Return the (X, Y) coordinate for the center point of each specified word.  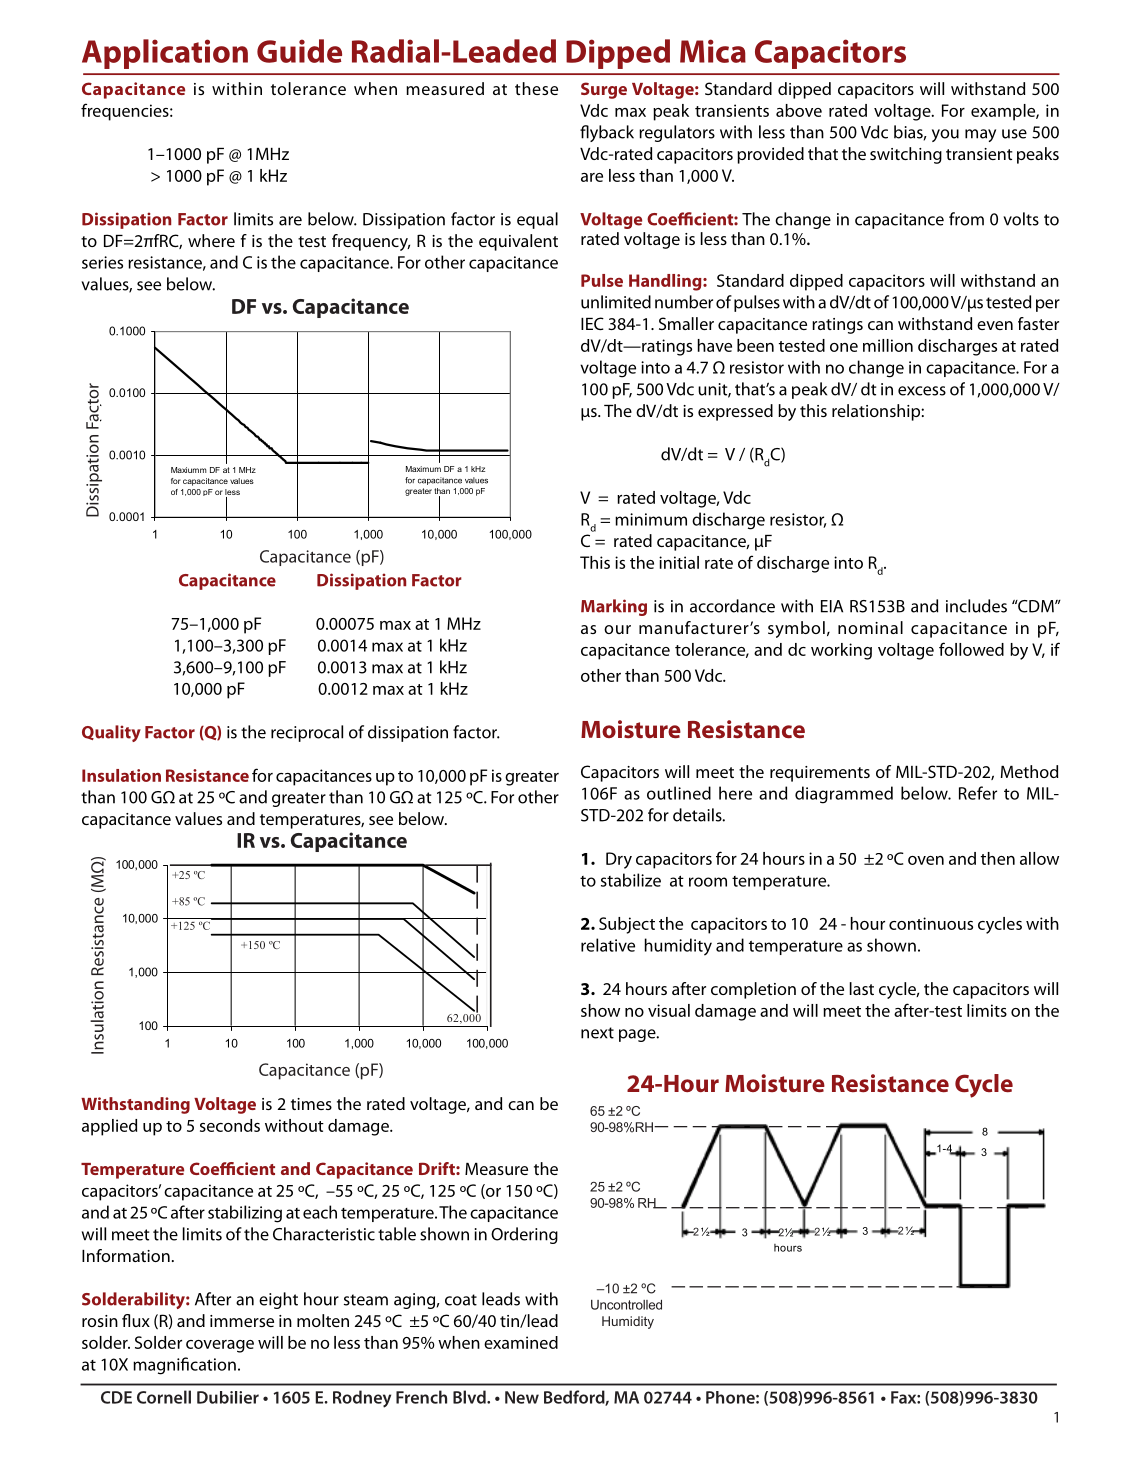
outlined (679, 793)
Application (165, 54)
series (102, 262)
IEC (592, 323)
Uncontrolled (626, 1305)
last (862, 988)
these (536, 88)
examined (521, 1342)
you (945, 135)
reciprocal (307, 733)
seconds (230, 1125)
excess (922, 391)
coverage (220, 1346)
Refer (978, 793)
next (597, 1033)
